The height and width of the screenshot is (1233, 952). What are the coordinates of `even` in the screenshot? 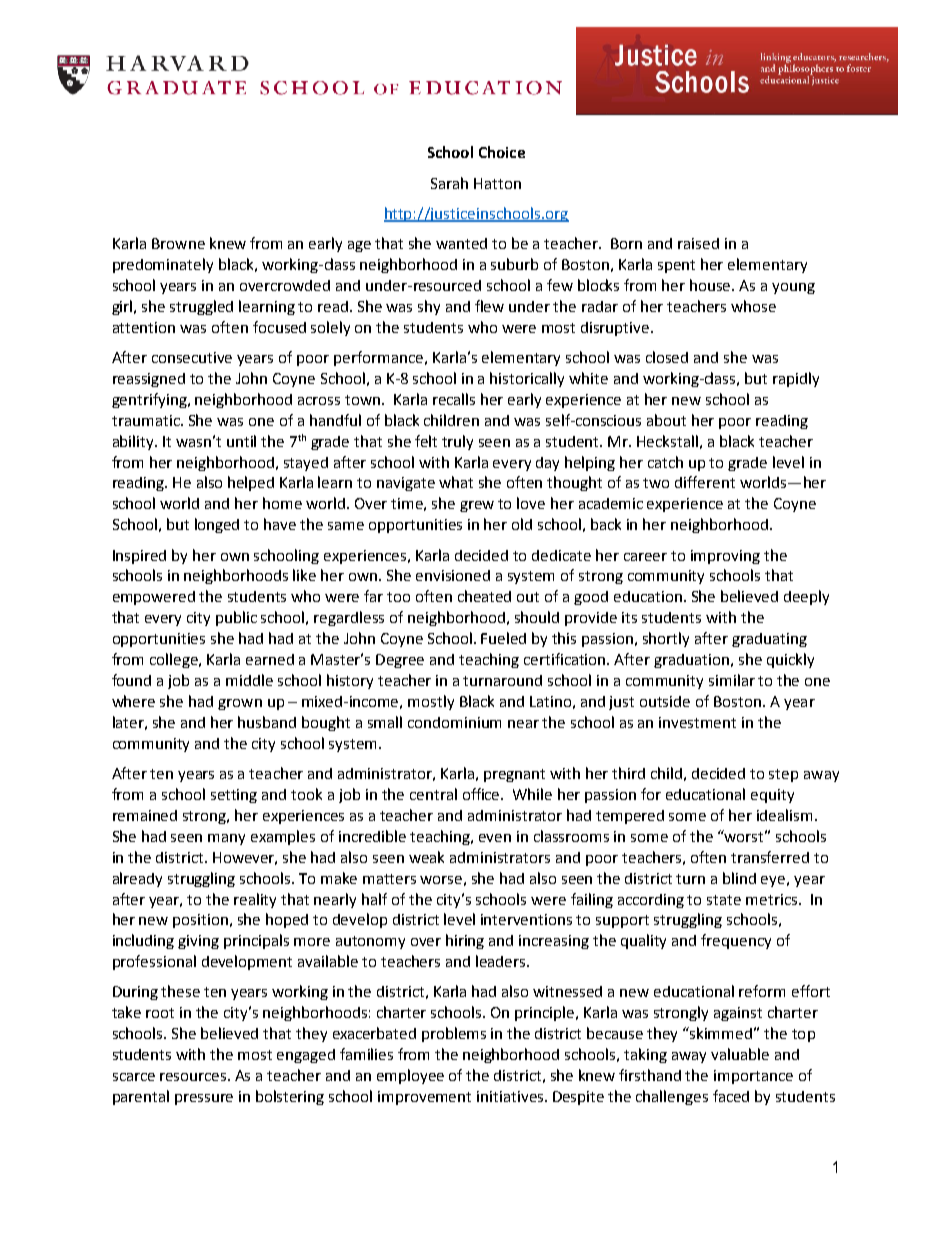 It's located at (495, 838).
